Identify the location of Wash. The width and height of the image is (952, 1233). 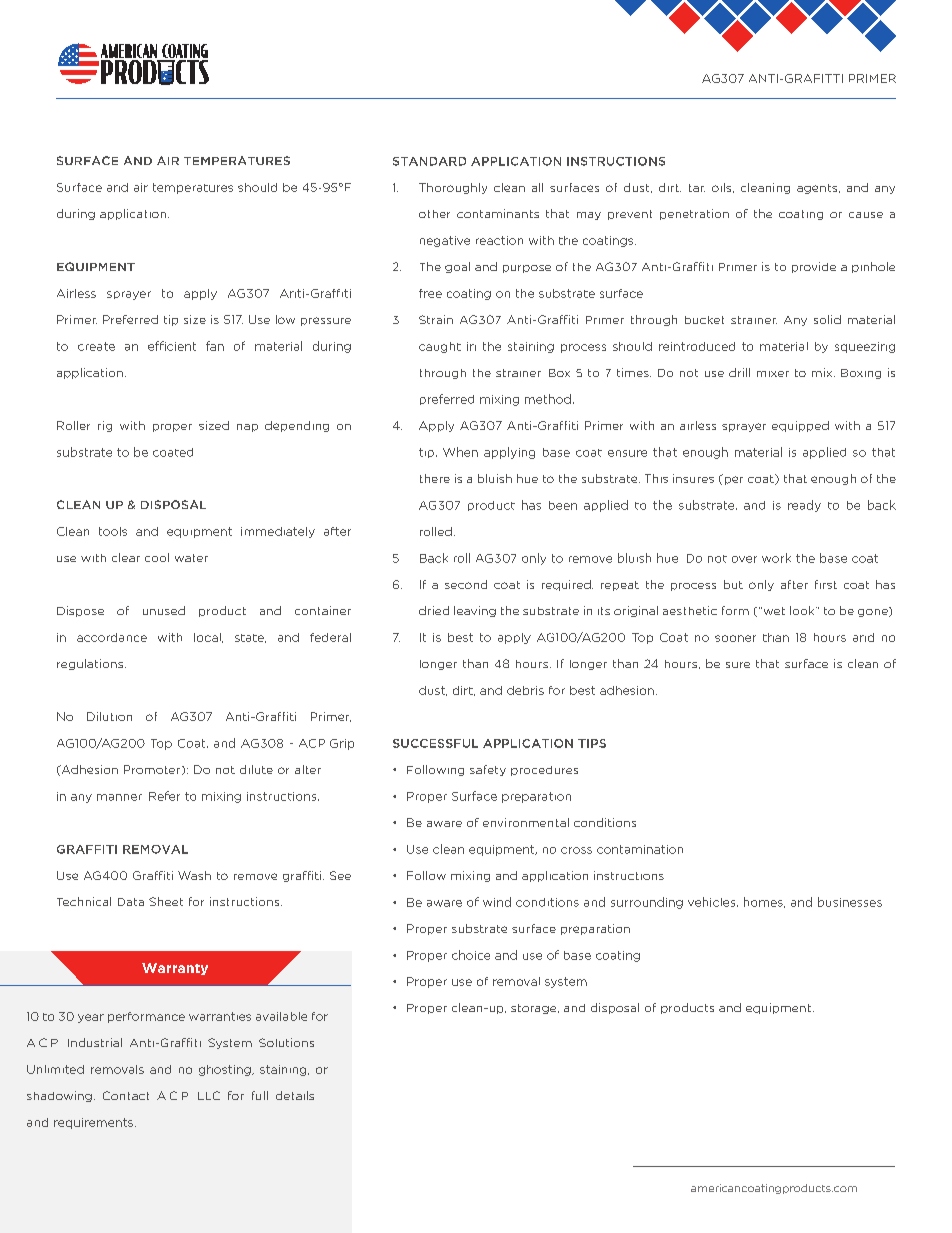
(194, 875).
